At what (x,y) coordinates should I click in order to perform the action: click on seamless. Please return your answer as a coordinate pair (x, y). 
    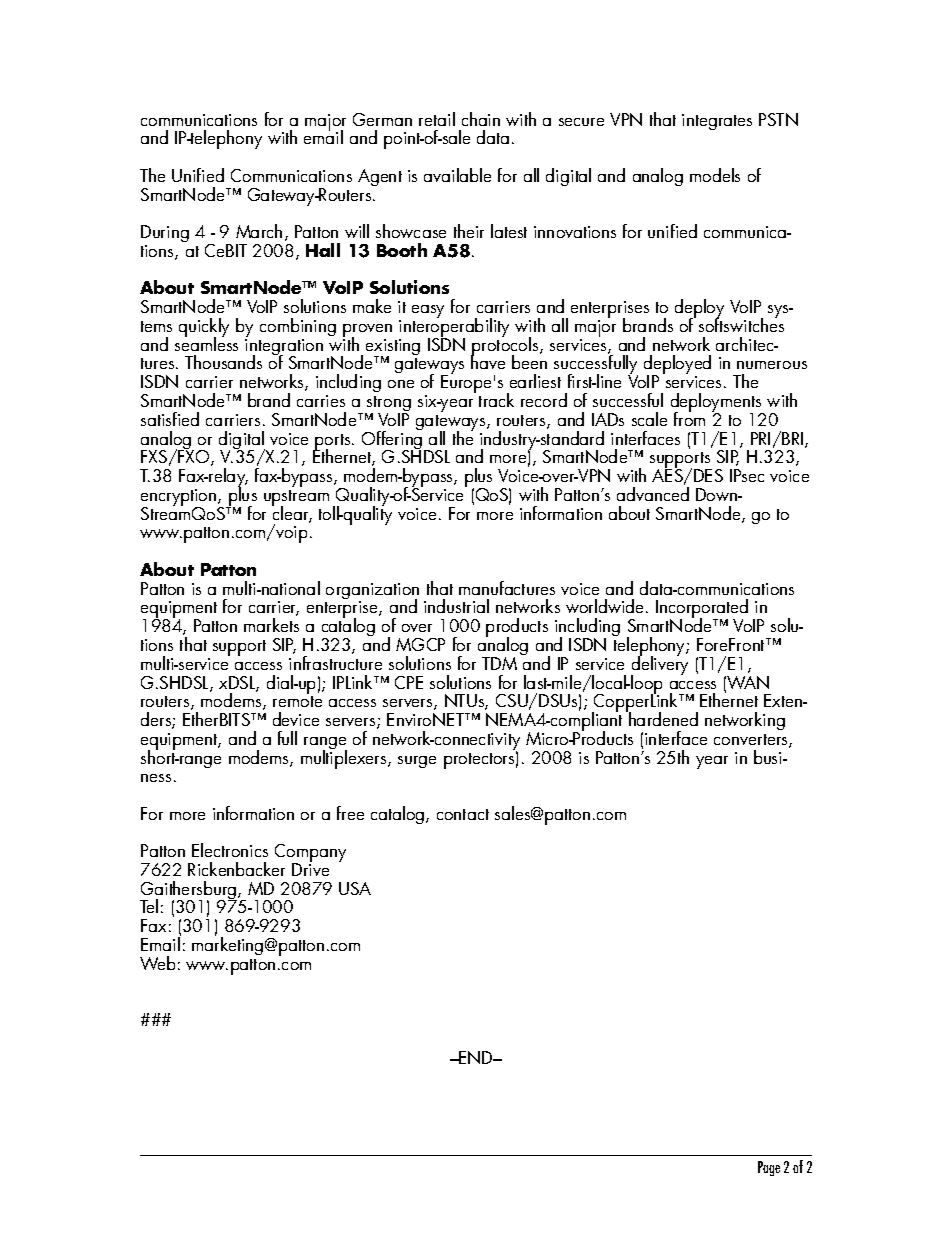
    Looking at the image, I should click on (206, 343).
